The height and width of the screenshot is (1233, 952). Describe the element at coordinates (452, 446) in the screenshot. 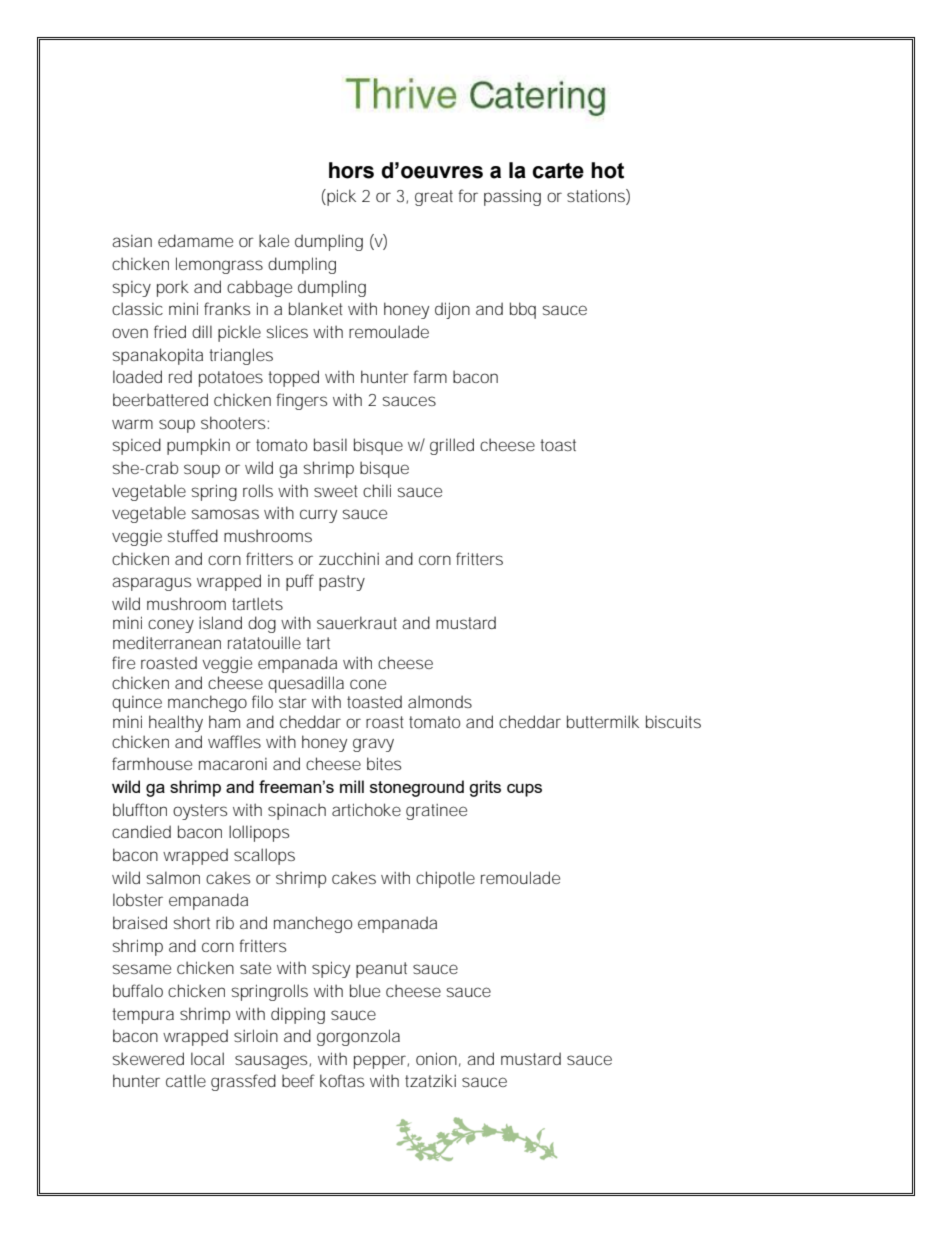

I see `grilled` at that location.
